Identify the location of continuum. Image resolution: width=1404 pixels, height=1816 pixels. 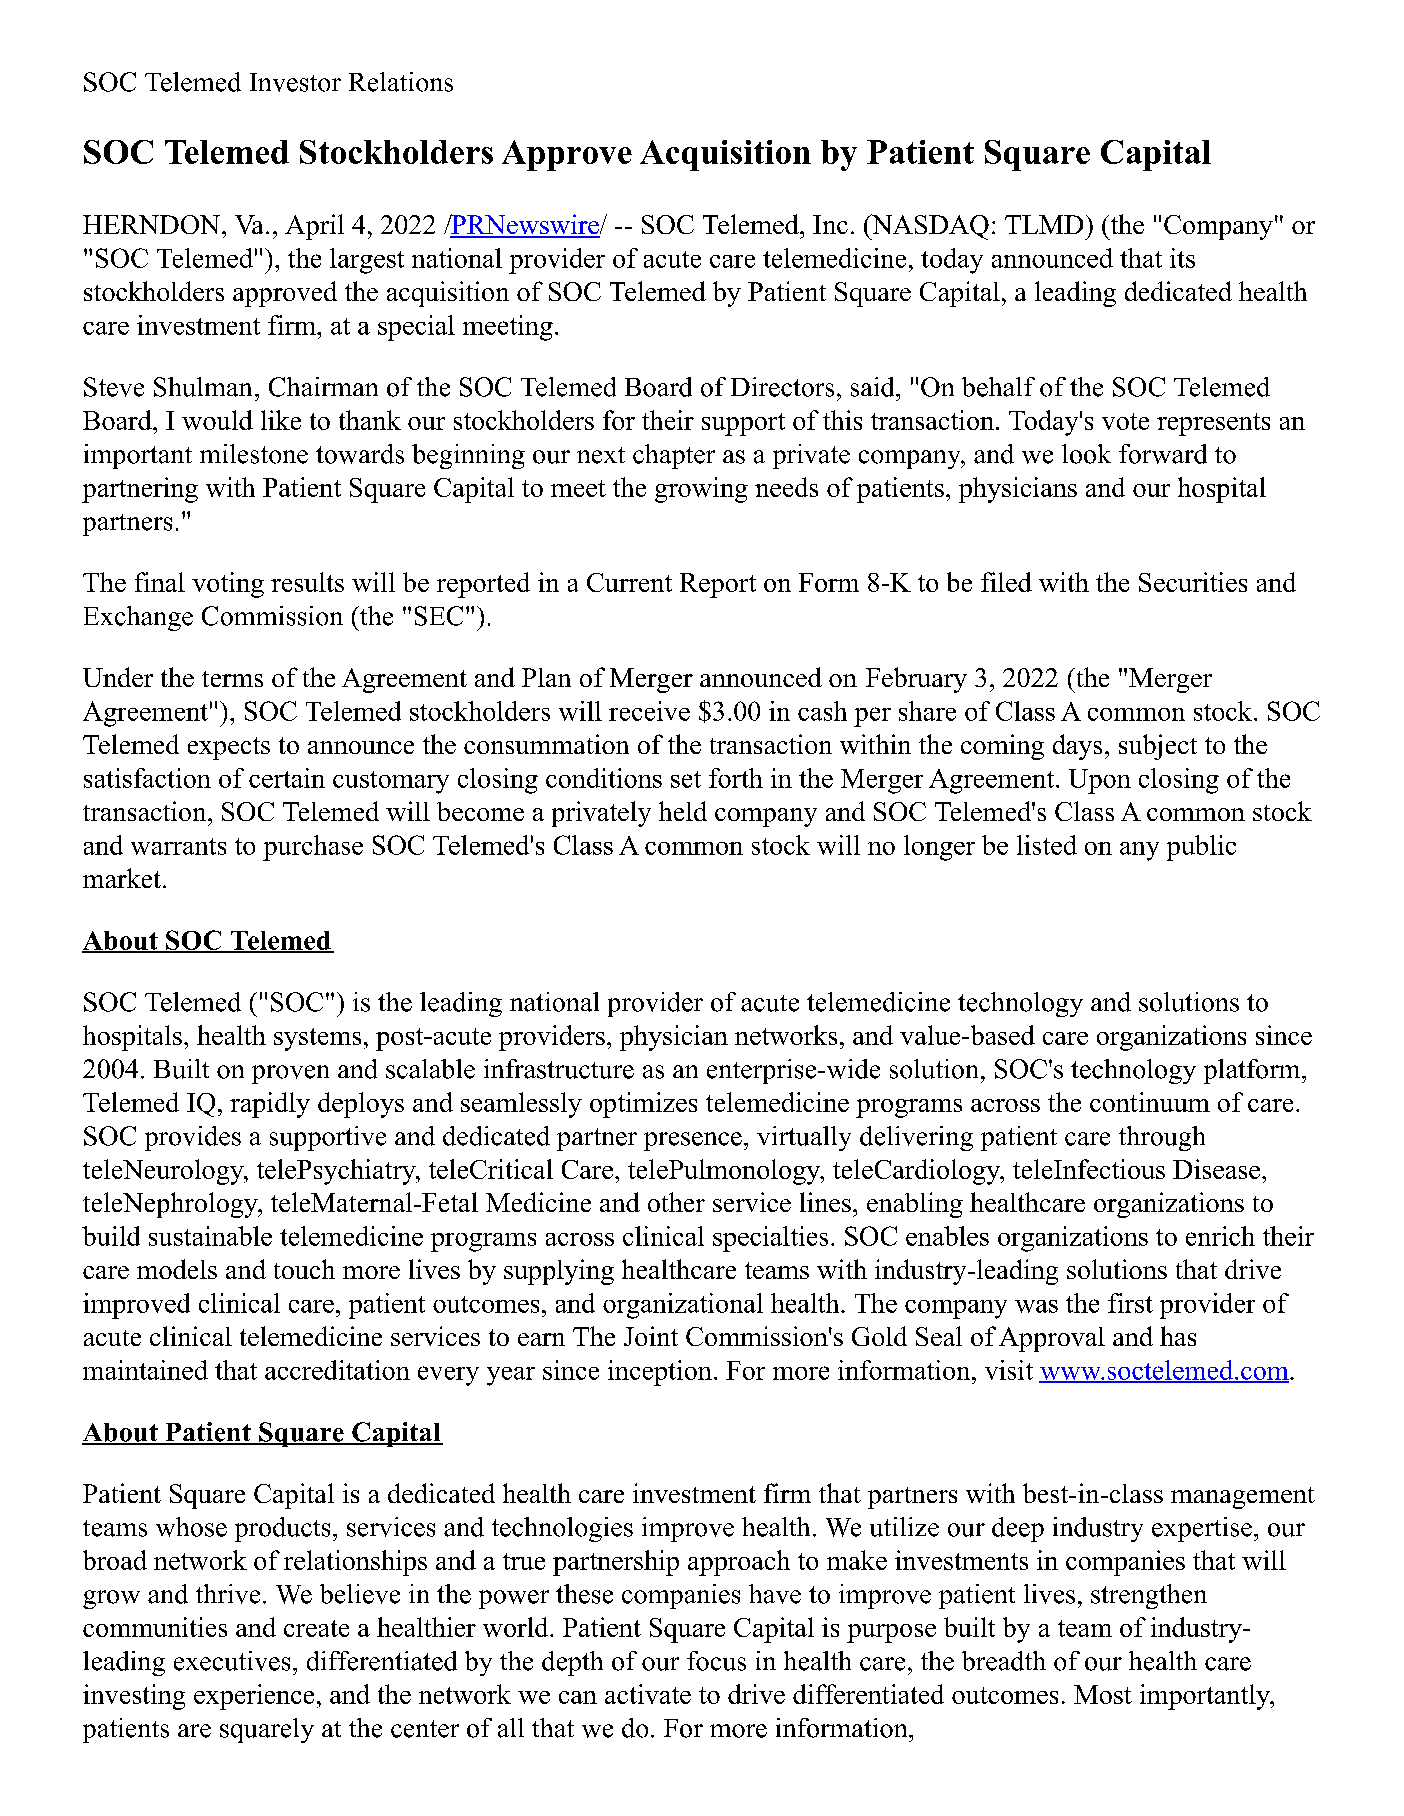
(1150, 1102).
